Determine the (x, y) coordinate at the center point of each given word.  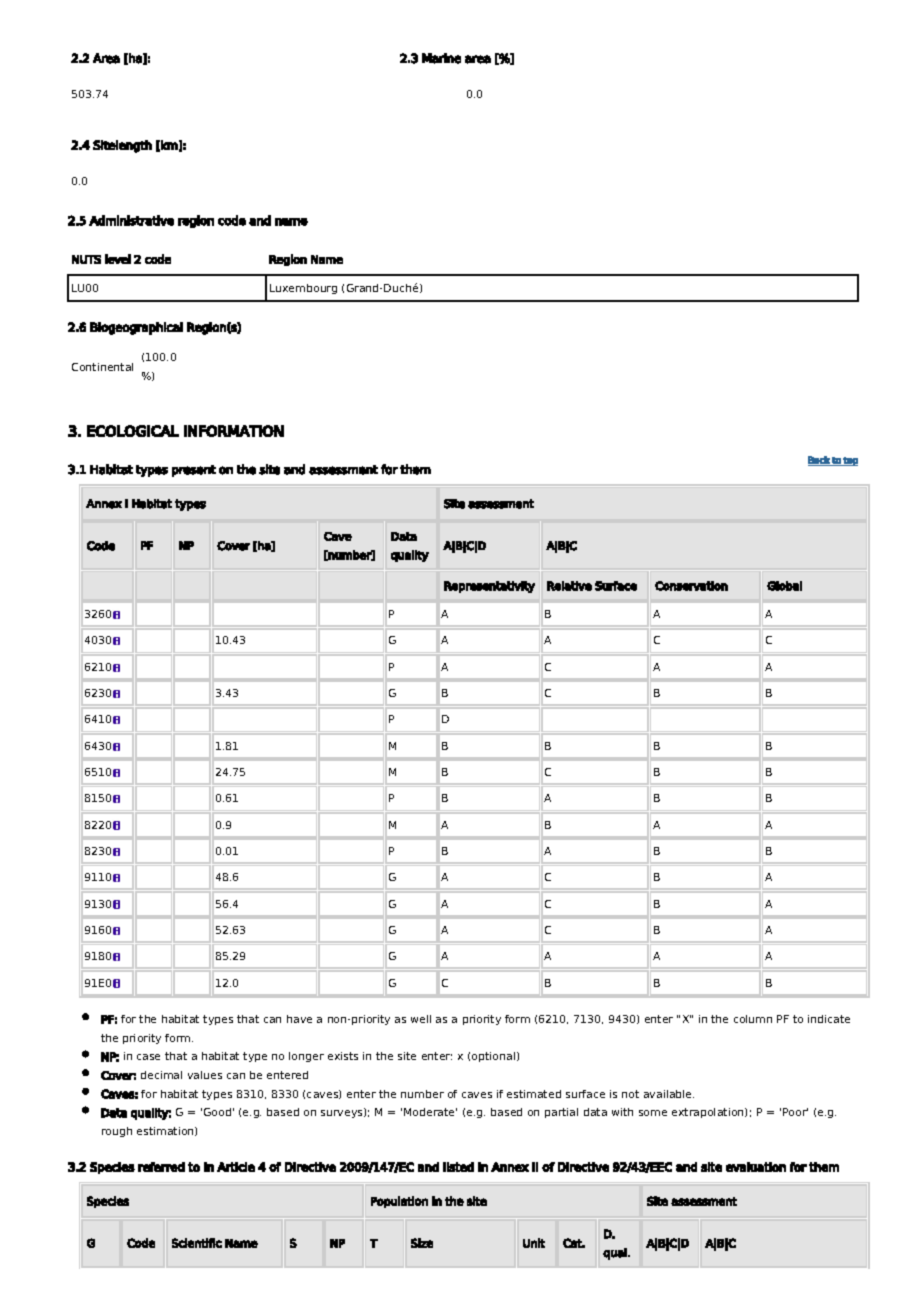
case (148, 1057)
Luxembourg (303, 289)
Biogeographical (136, 328)
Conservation (691, 586)
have (299, 1019)
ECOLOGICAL (133, 431)
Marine (441, 58)
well (421, 1019)
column (753, 1019)
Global (784, 586)
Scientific (197, 1243)
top (850, 461)
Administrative (131, 220)
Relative (569, 586)
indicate (829, 1019)
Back (819, 461)
